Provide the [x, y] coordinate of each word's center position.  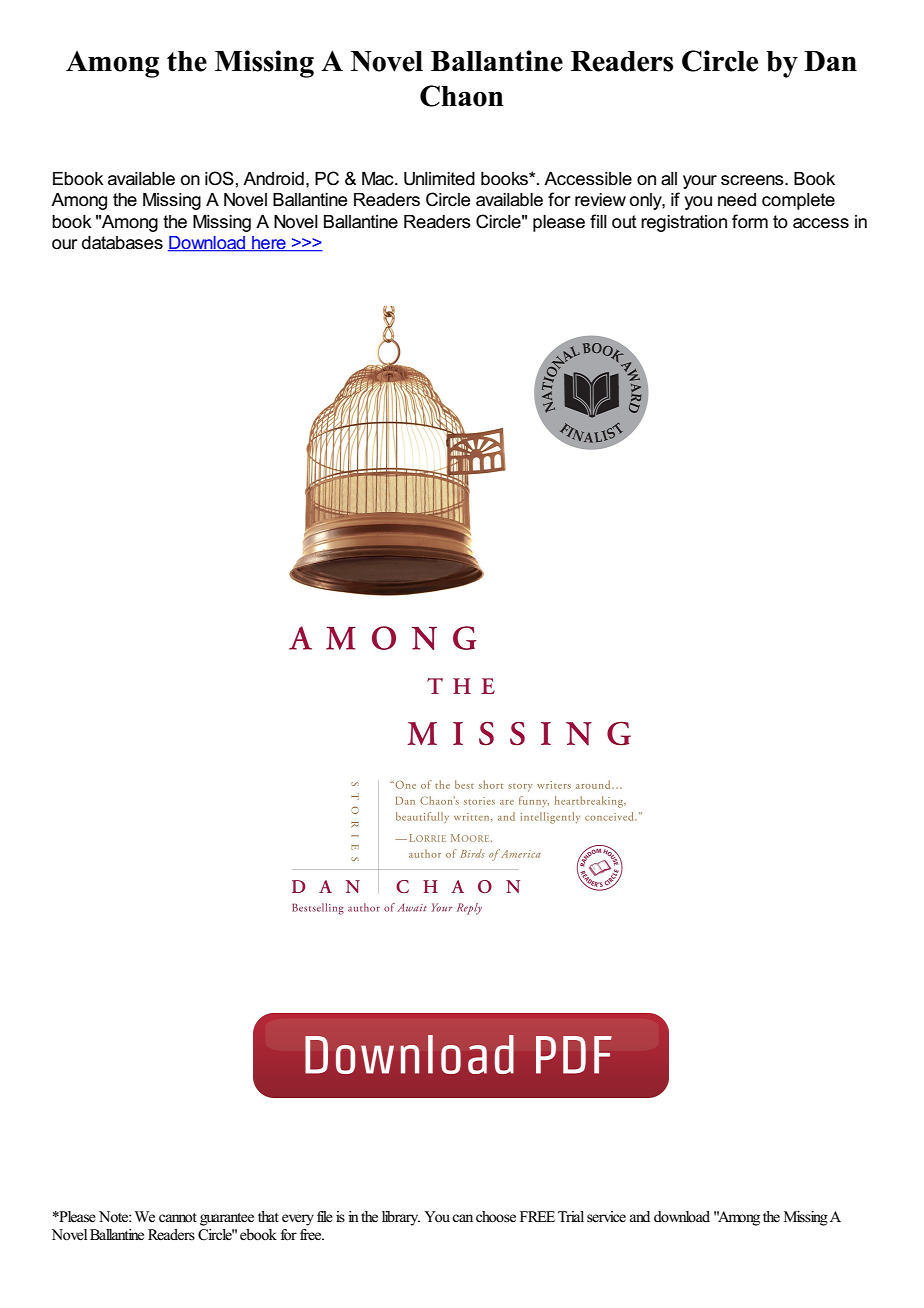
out [624, 222]
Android [273, 179]
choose [496, 1217]
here [269, 244]
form [750, 221]
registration [684, 223]
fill [598, 221]
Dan [830, 61]
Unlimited [439, 179]
